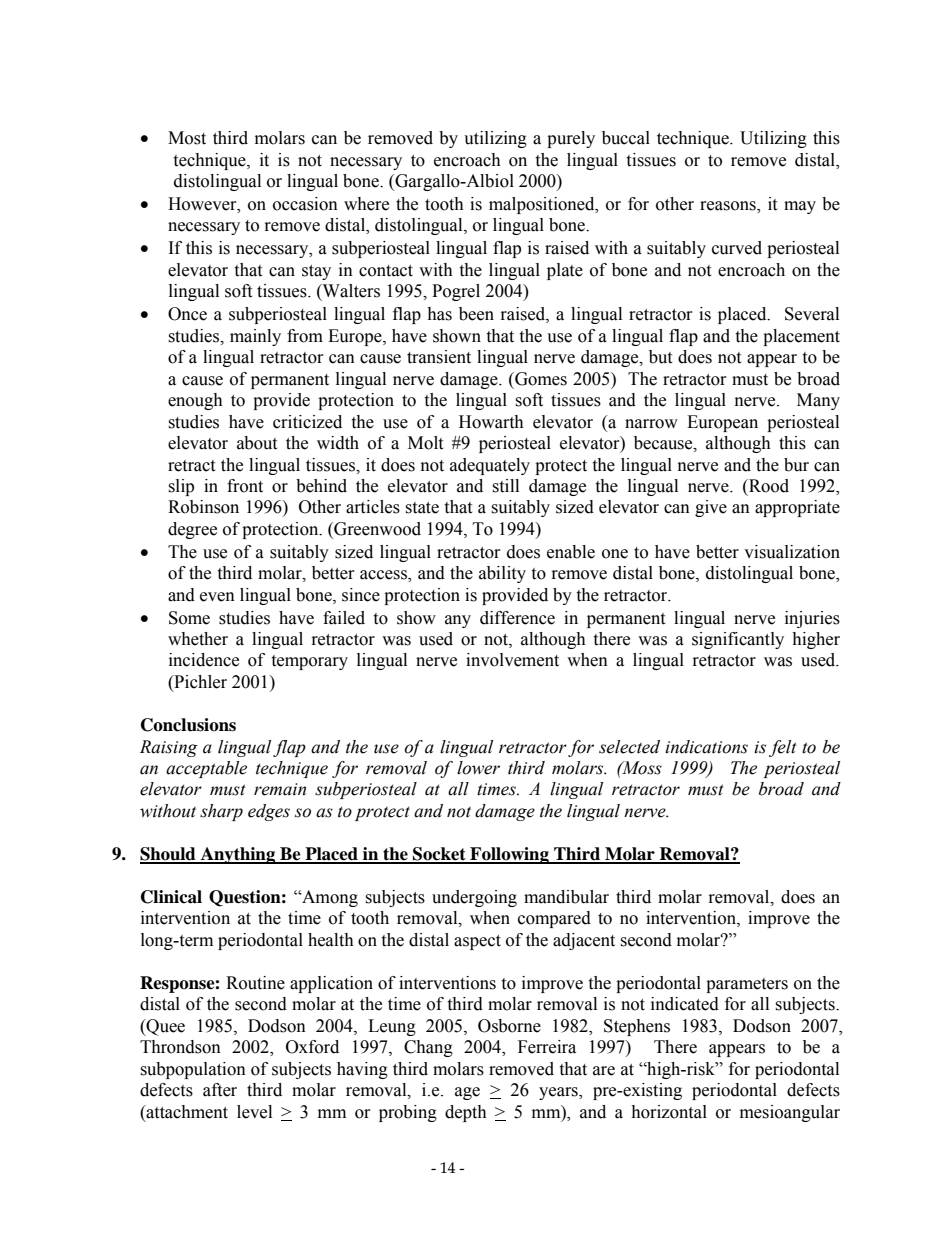 The height and width of the image is (1233, 952). I want to click on indications, so click(706, 747).
